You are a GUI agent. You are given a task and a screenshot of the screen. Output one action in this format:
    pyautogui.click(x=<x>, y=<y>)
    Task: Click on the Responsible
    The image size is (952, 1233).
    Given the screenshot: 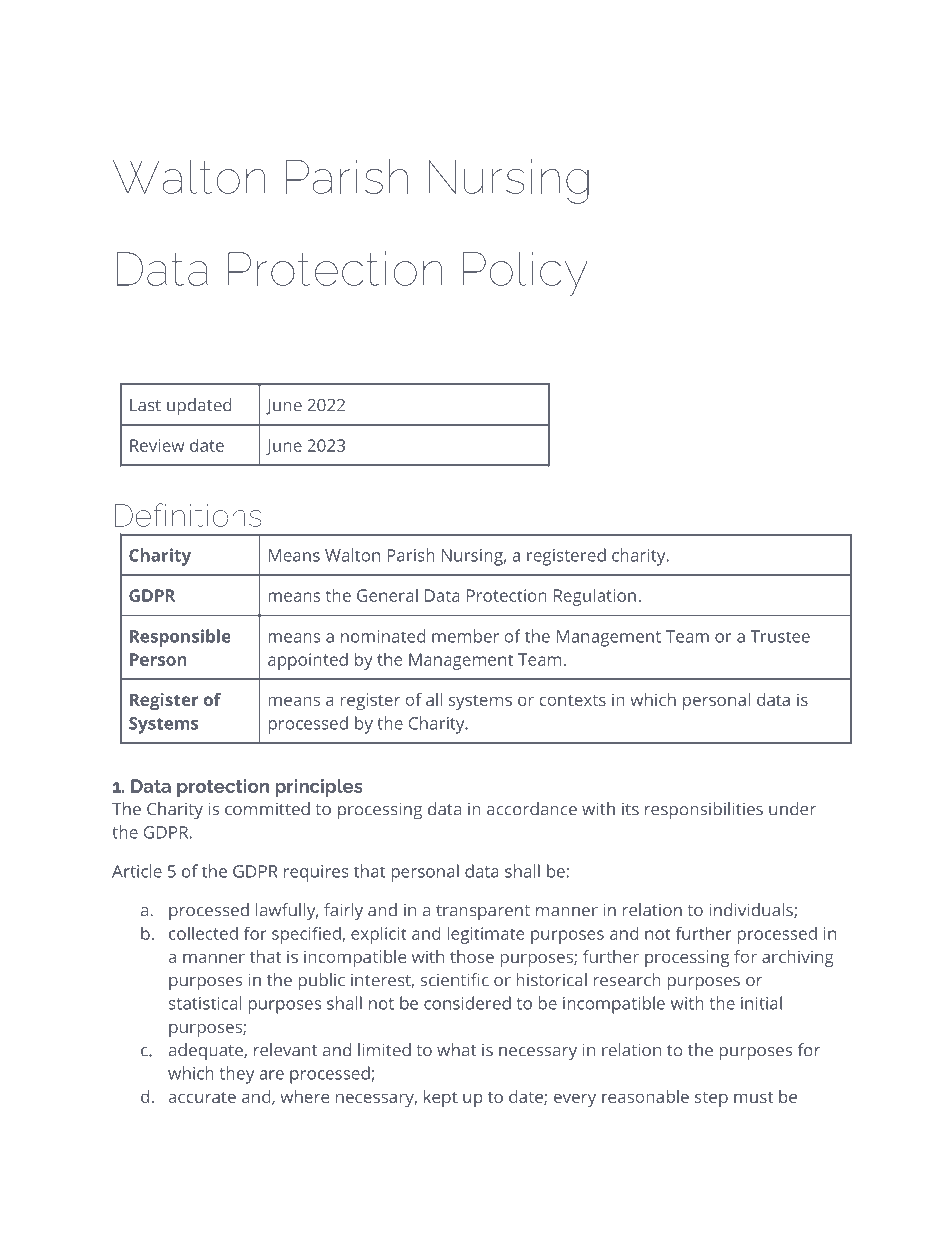 What is the action you would take?
    pyautogui.click(x=180, y=638)
